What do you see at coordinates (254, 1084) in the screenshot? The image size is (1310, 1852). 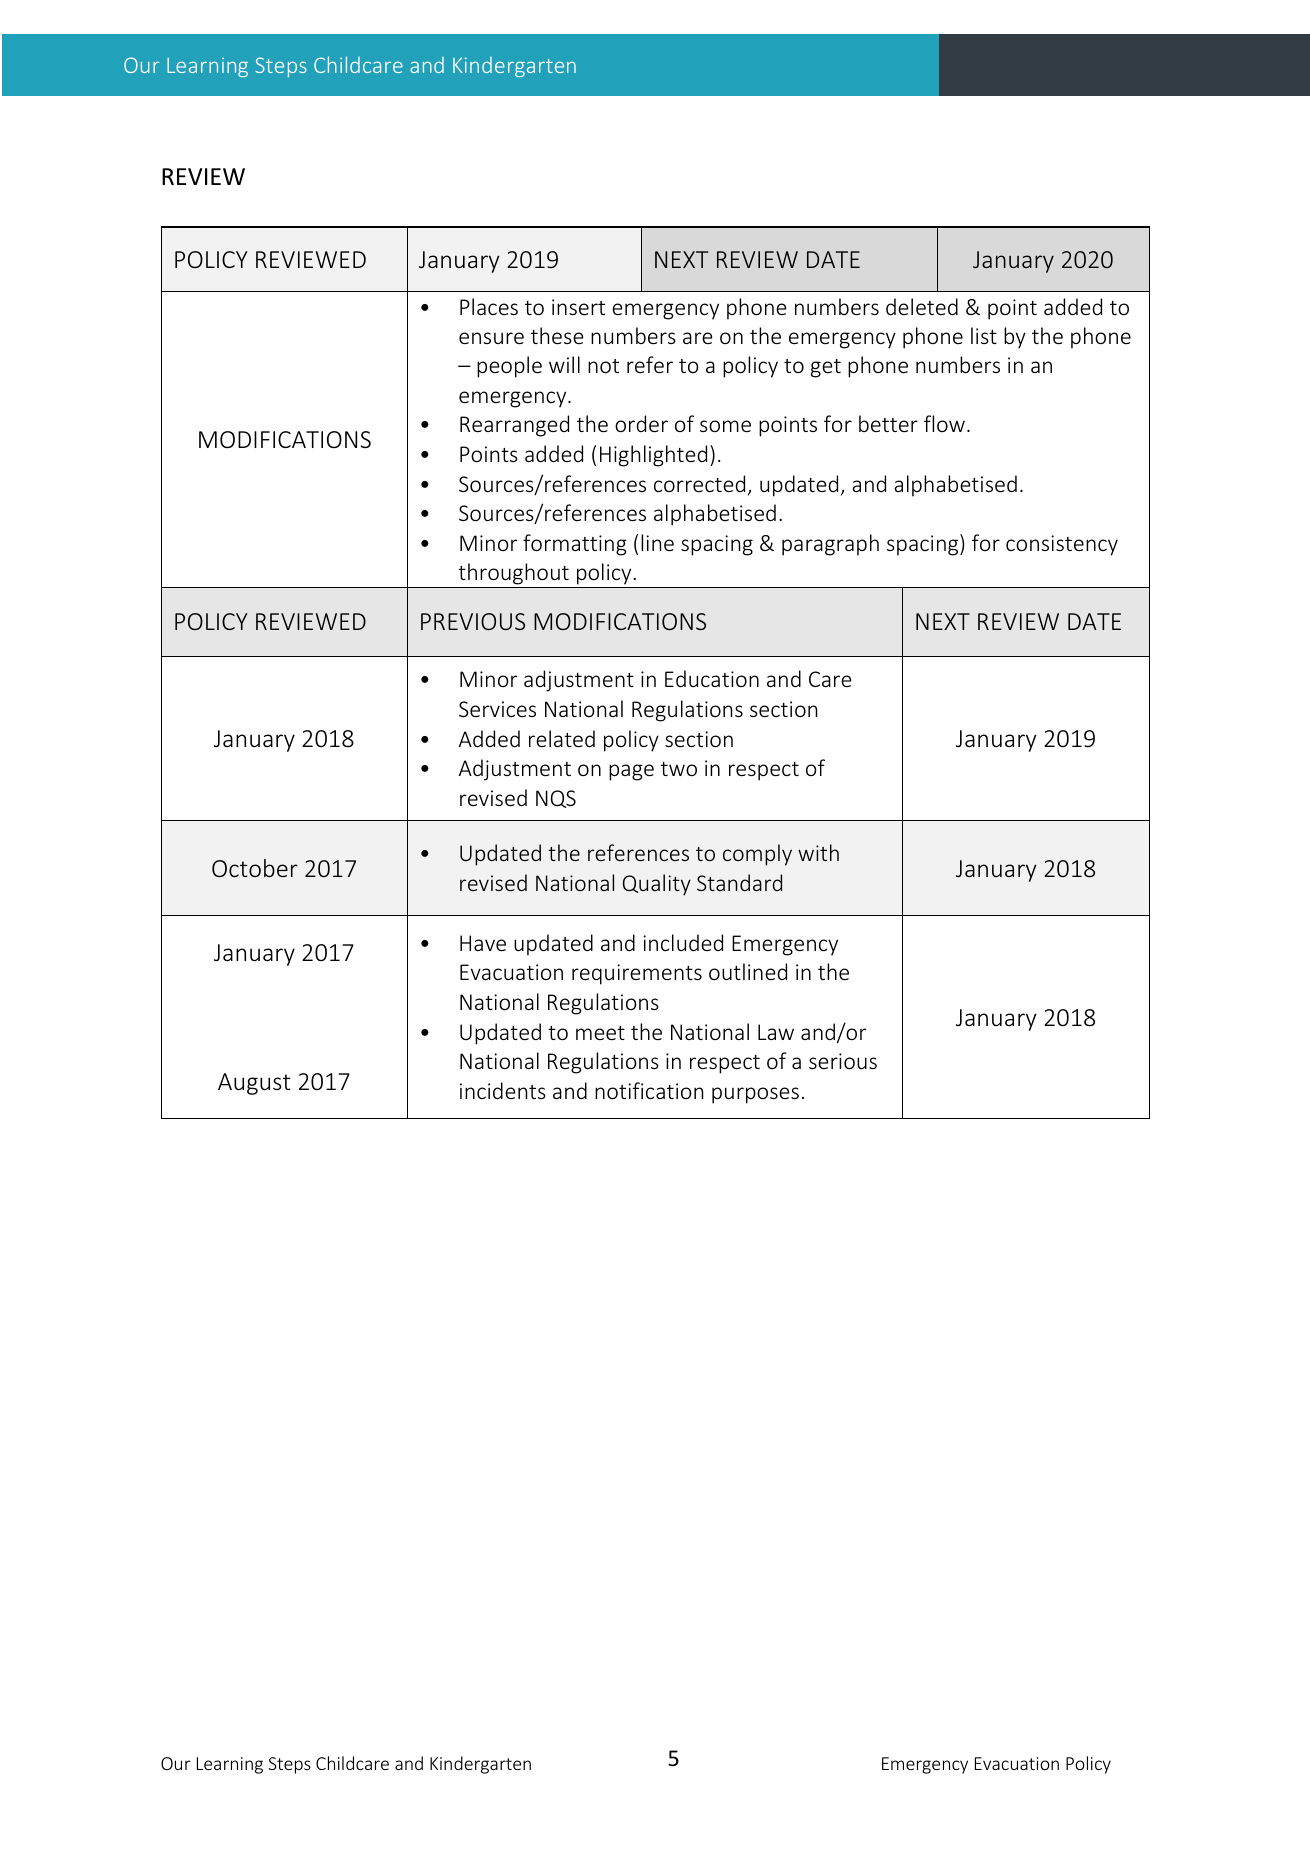 I see `August` at bounding box center [254, 1084].
